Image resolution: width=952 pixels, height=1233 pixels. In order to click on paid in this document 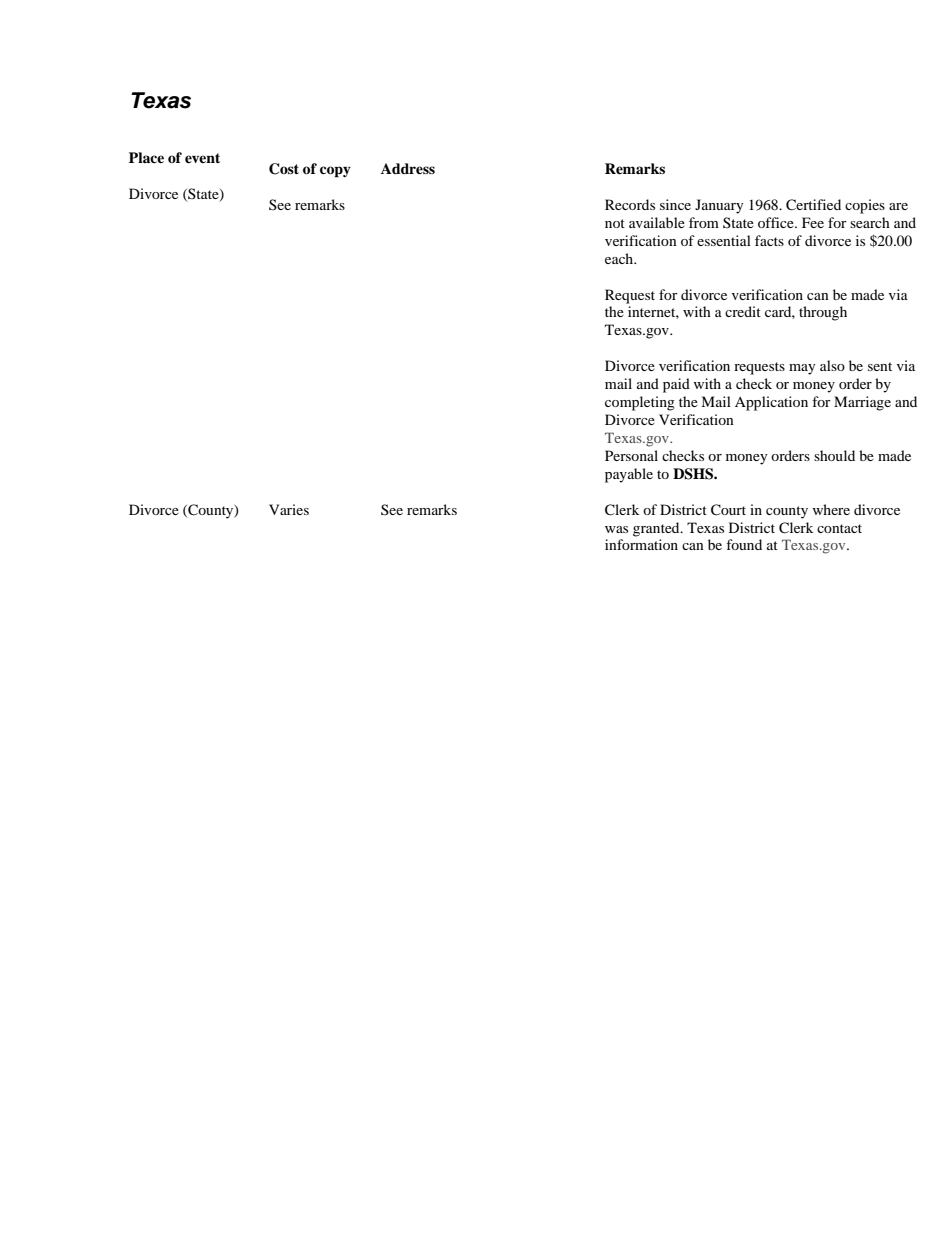, I will do `click(676, 385)`.
